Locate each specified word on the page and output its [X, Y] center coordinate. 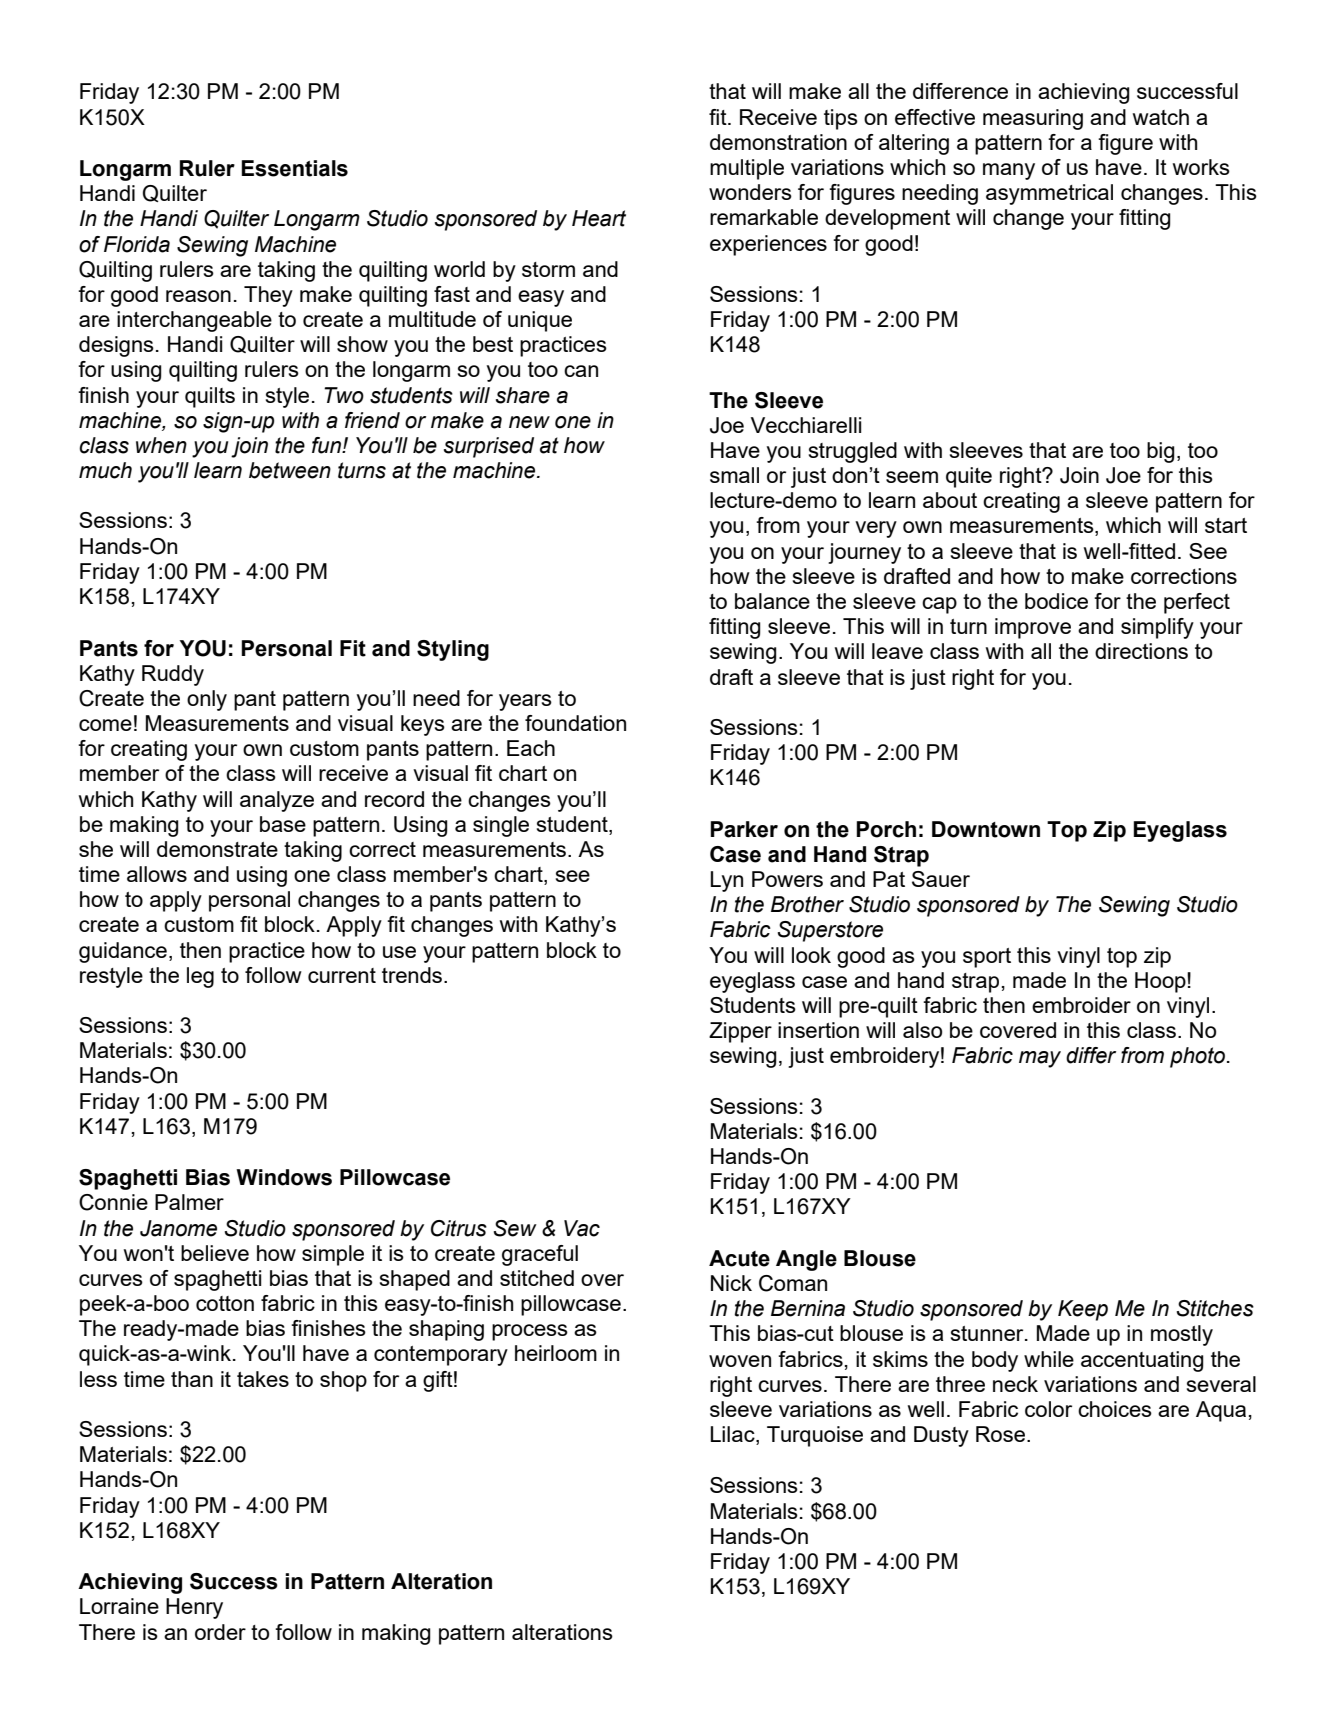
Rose [1000, 1434]
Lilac [734, 1435]
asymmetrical [1049, 194]
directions [1141, 651]
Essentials [294, 168]
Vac [582, 1228]
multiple [747, 169]
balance [772, 601]
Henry [194, 1608]
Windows [284, 1177]
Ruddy [173, 675]
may [1040, 1059]
